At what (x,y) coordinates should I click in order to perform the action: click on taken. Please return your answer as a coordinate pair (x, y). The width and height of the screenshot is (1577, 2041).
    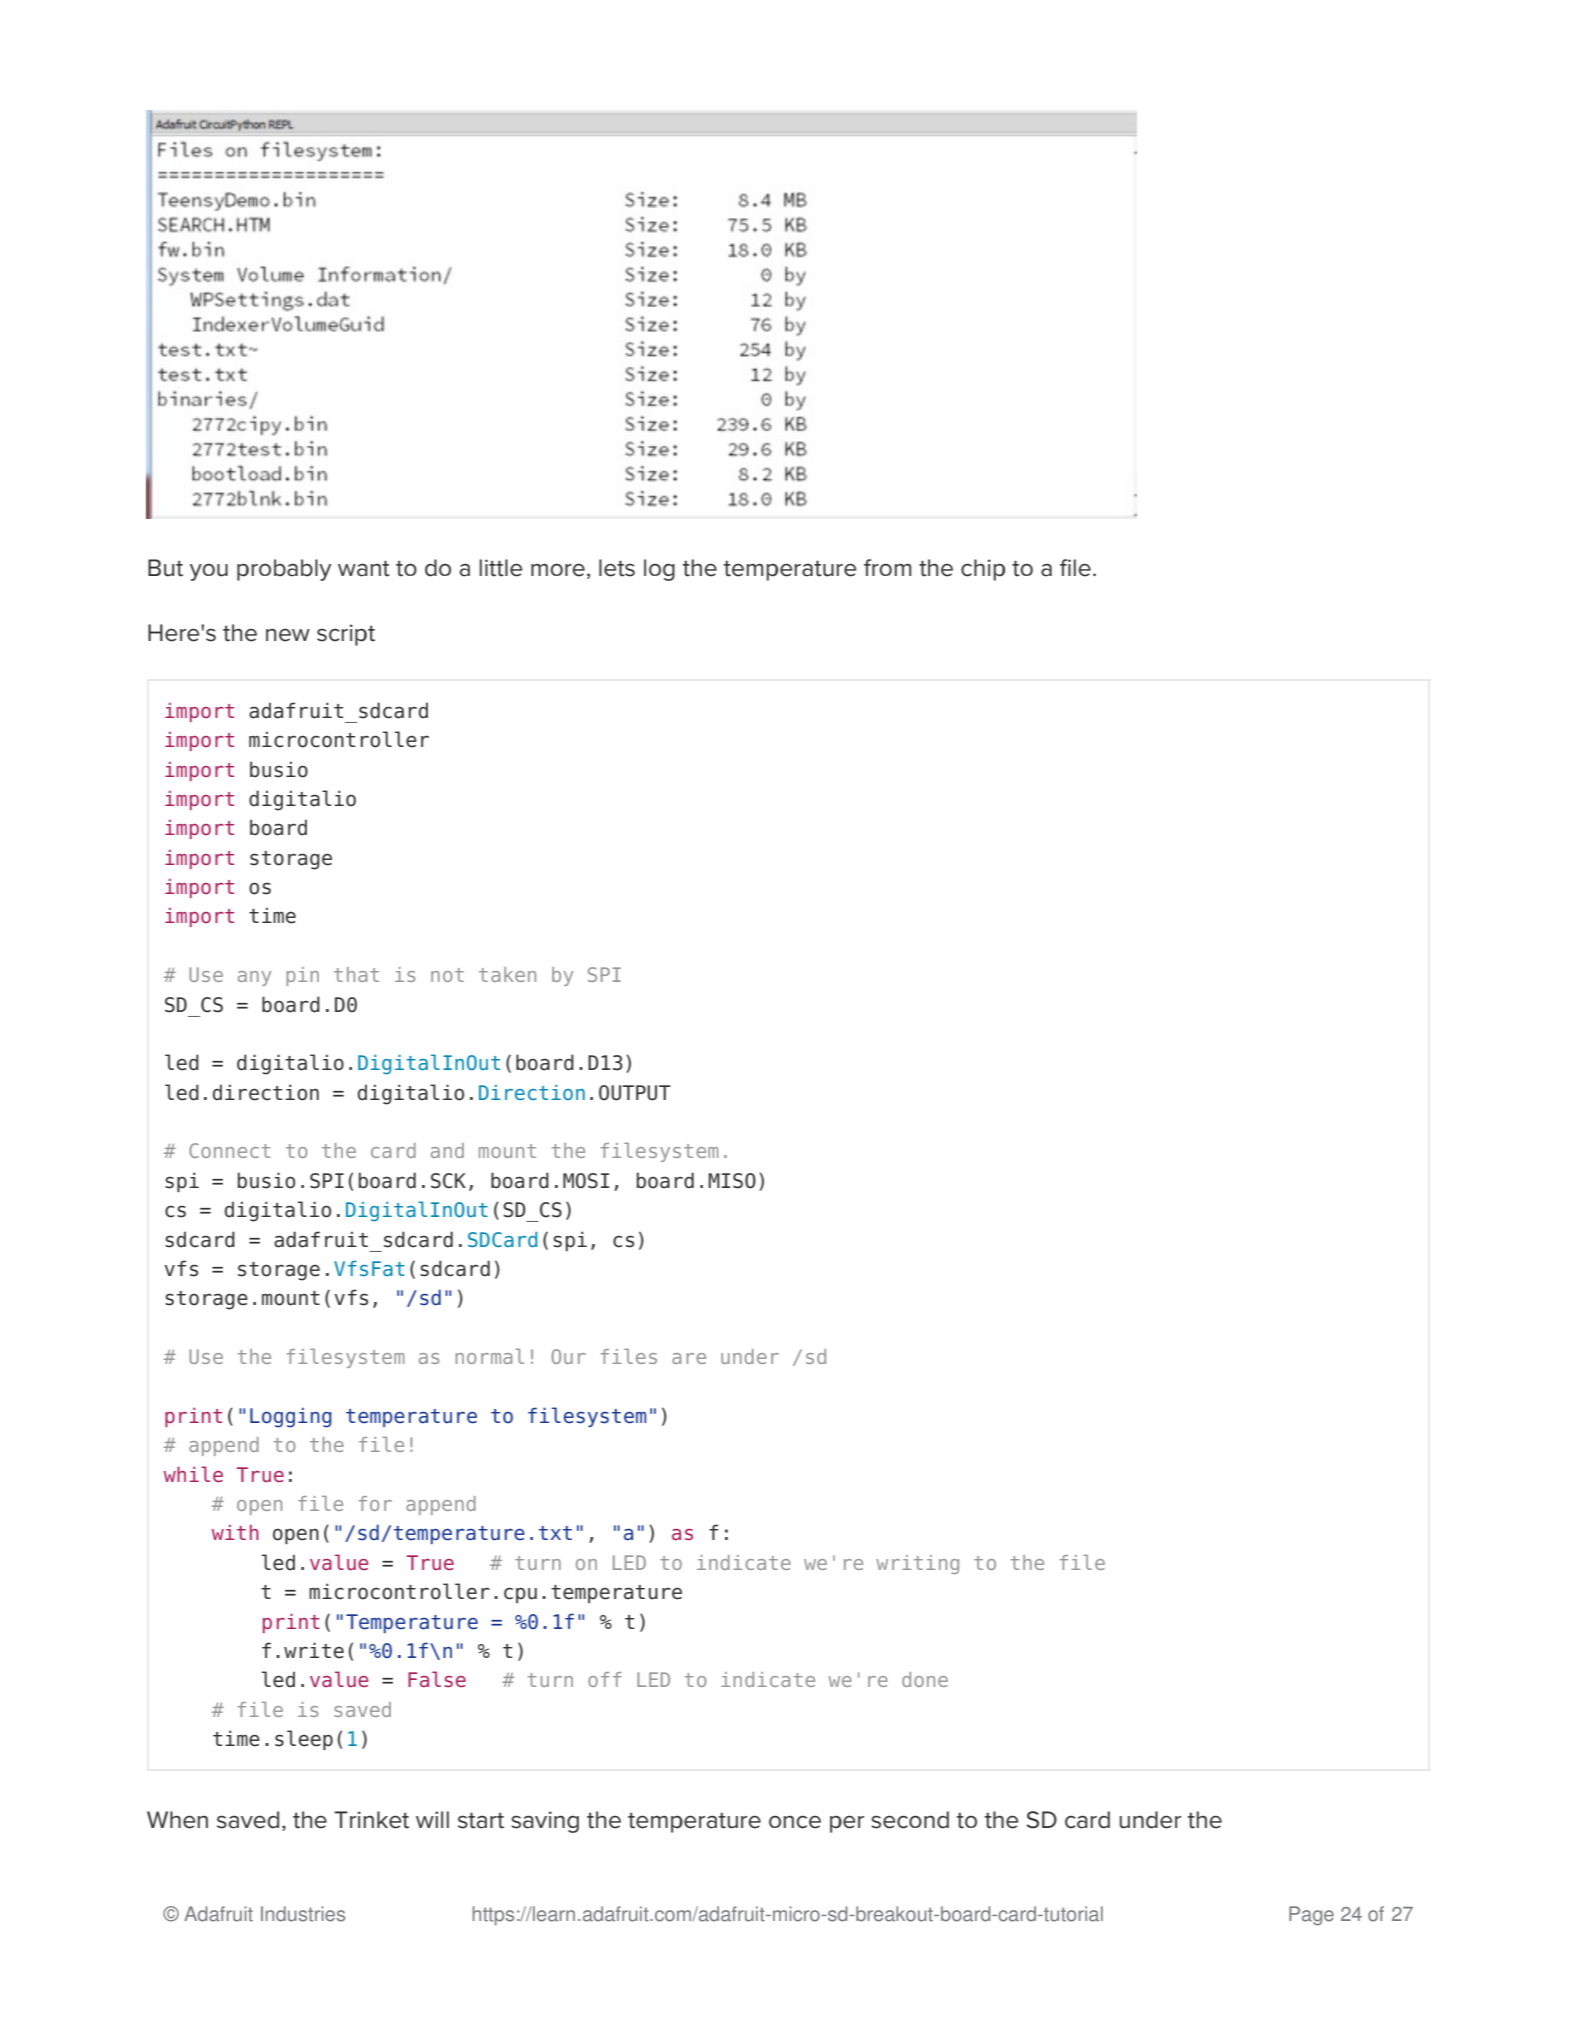
    Looking at the image, I should click on (507, 974).
